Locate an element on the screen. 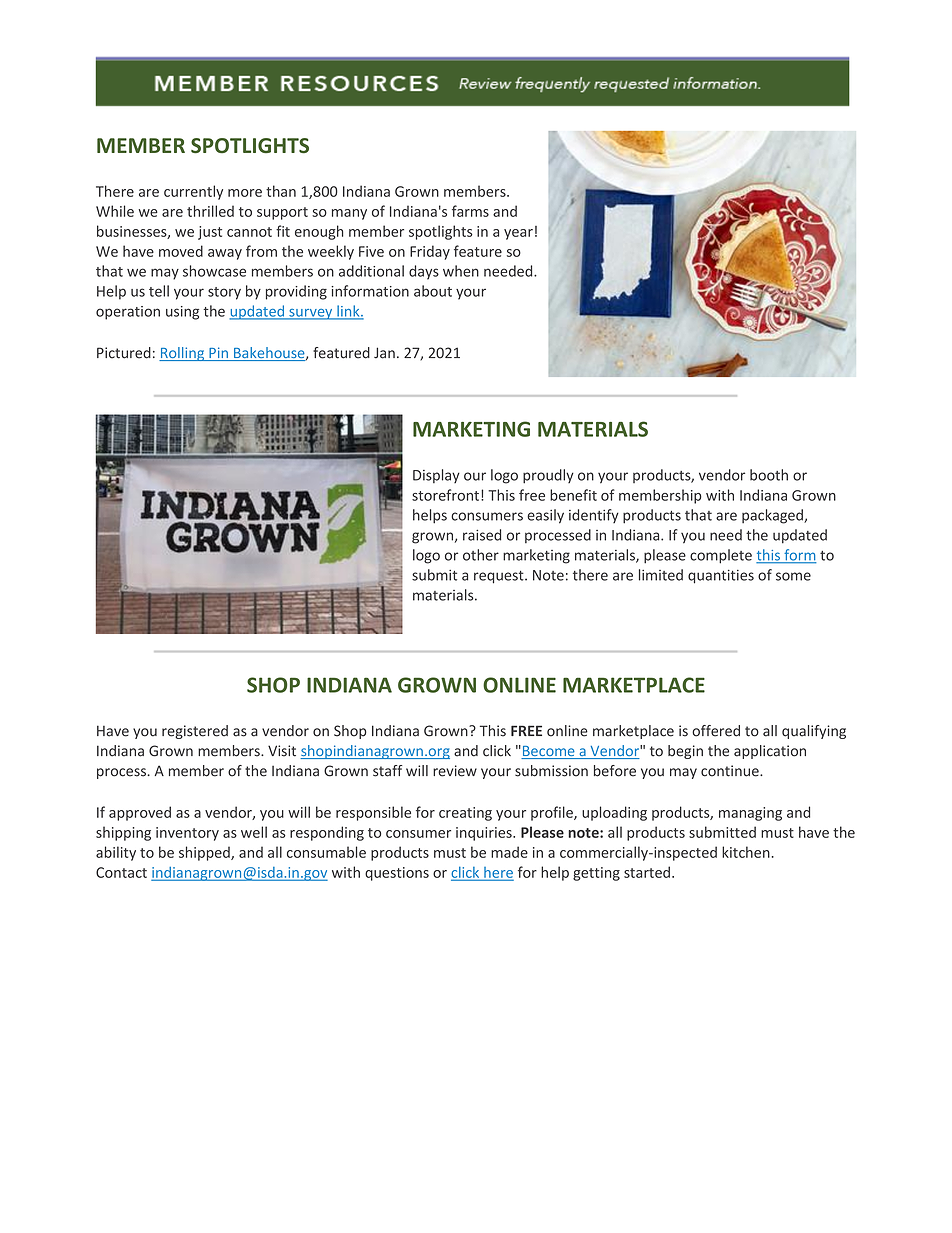 The height and width of the screenshot is (1233, 952). Rolling is located at coordinates (183, 354).
